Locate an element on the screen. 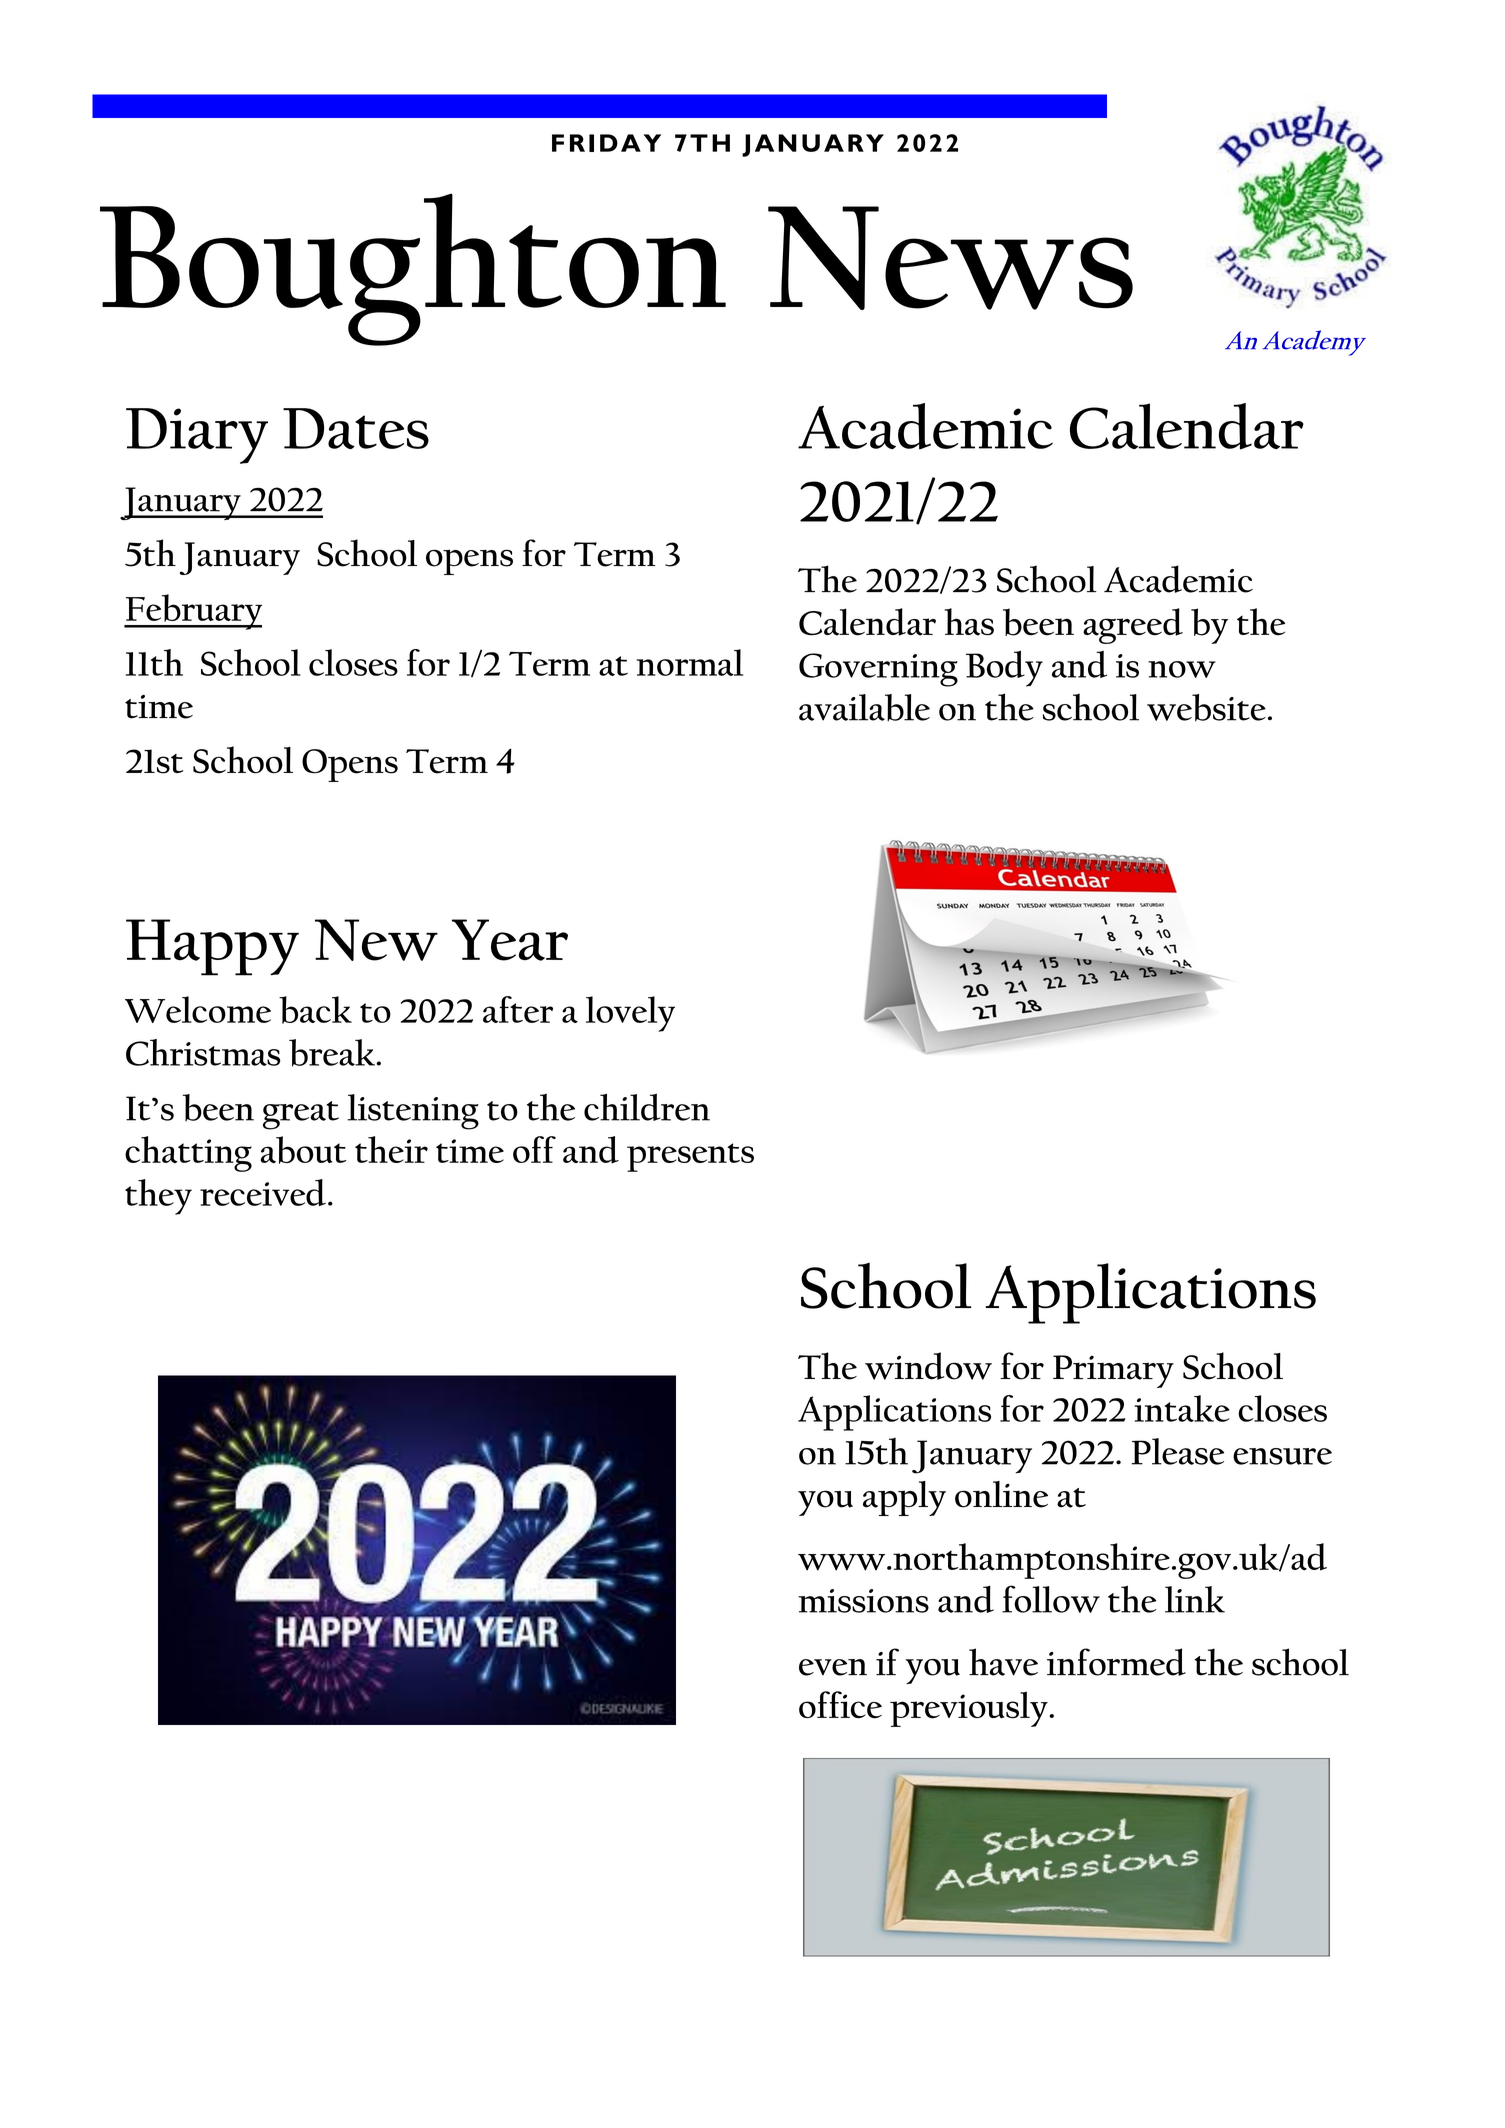 The image size is (1505, 2128). Primary is located at coordinates (1113, 1371).
